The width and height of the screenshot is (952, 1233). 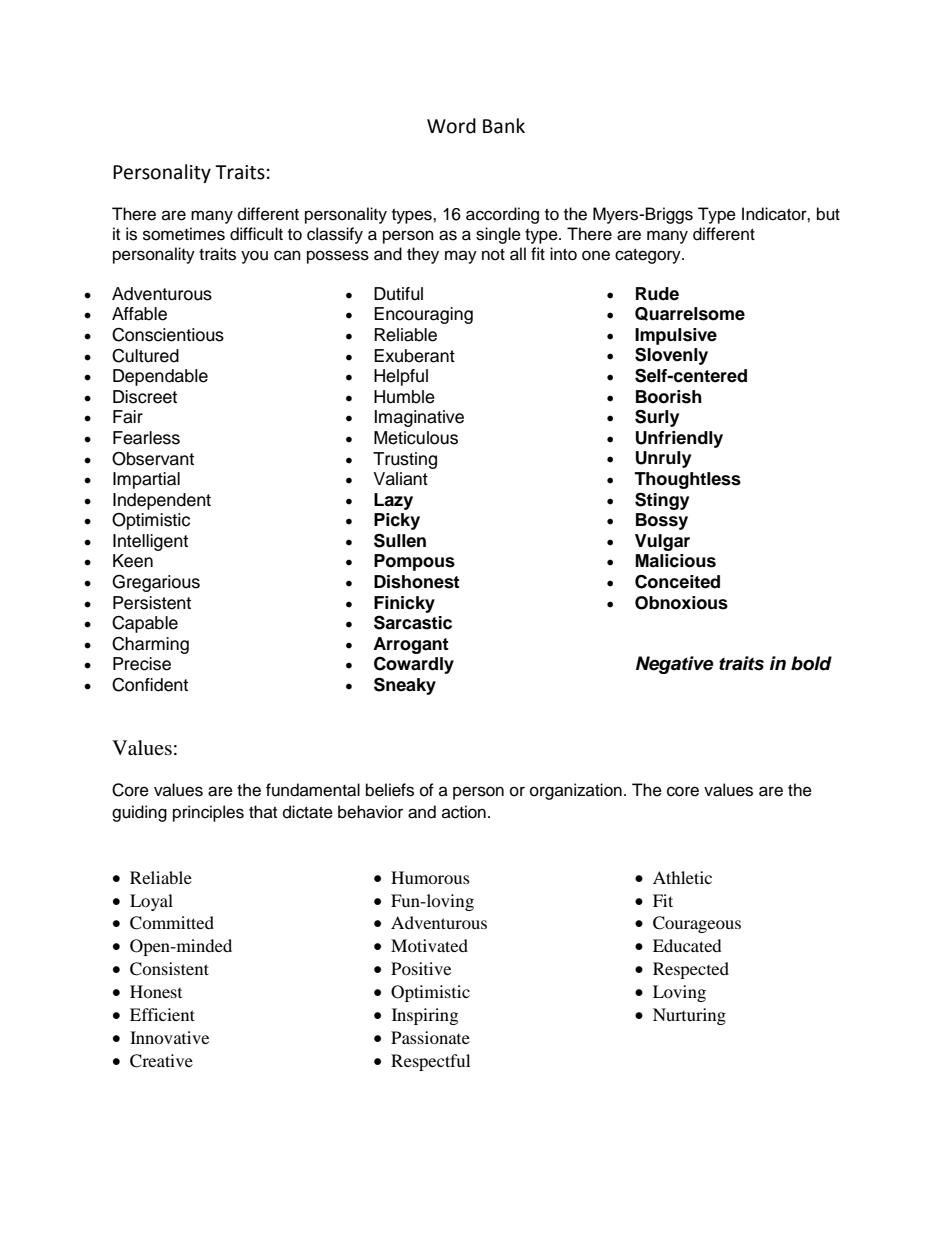 I want to click on but, so click(x=828, y=214).
